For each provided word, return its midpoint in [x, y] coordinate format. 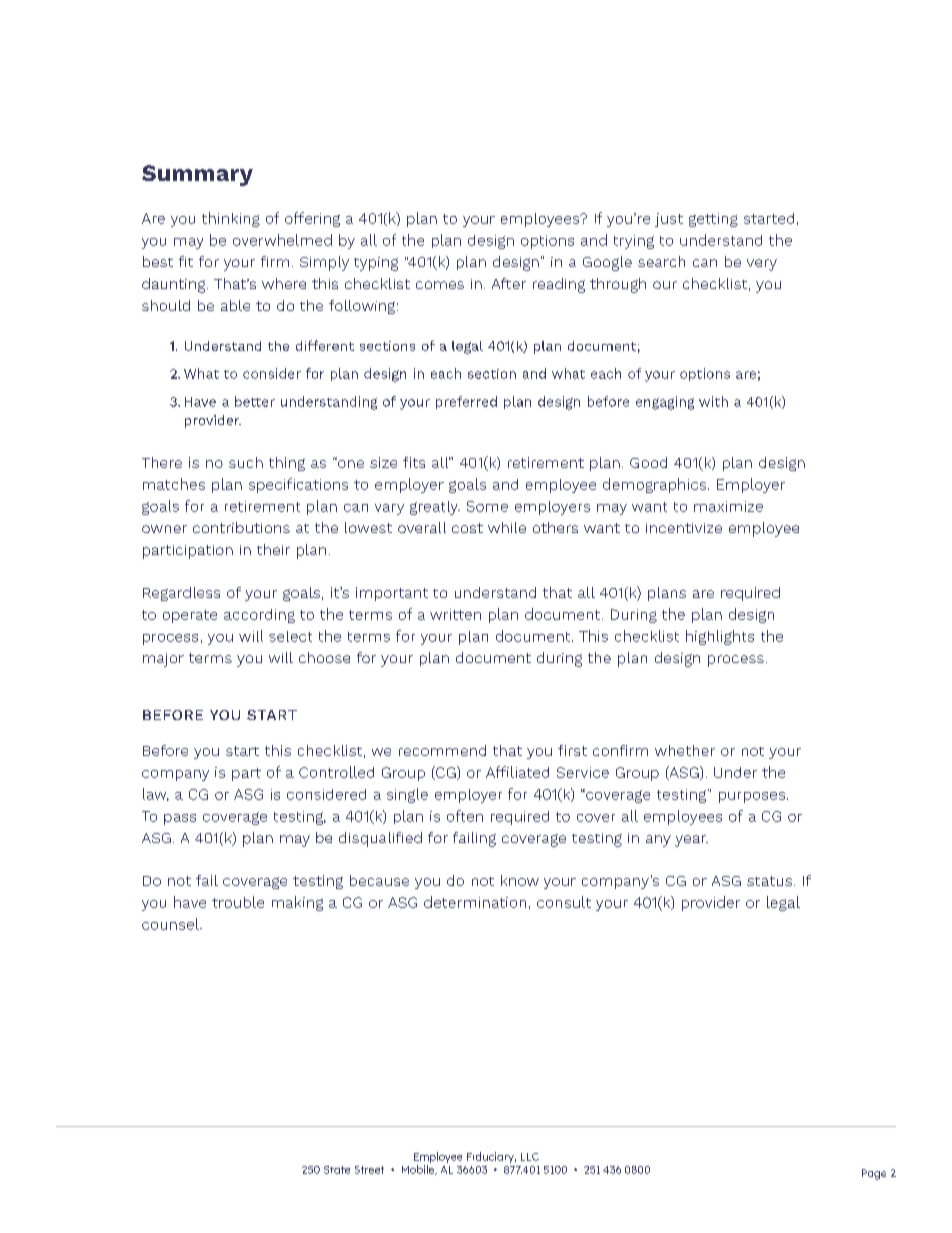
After [509, 283]
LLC [530, 1157]
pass [180, 819]
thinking [231, 219]
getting [713, 220]
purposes [753, 797]
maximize [728, 506]
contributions [241, 527]
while [507, 527]
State [337, 1170]
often [465, 816]
